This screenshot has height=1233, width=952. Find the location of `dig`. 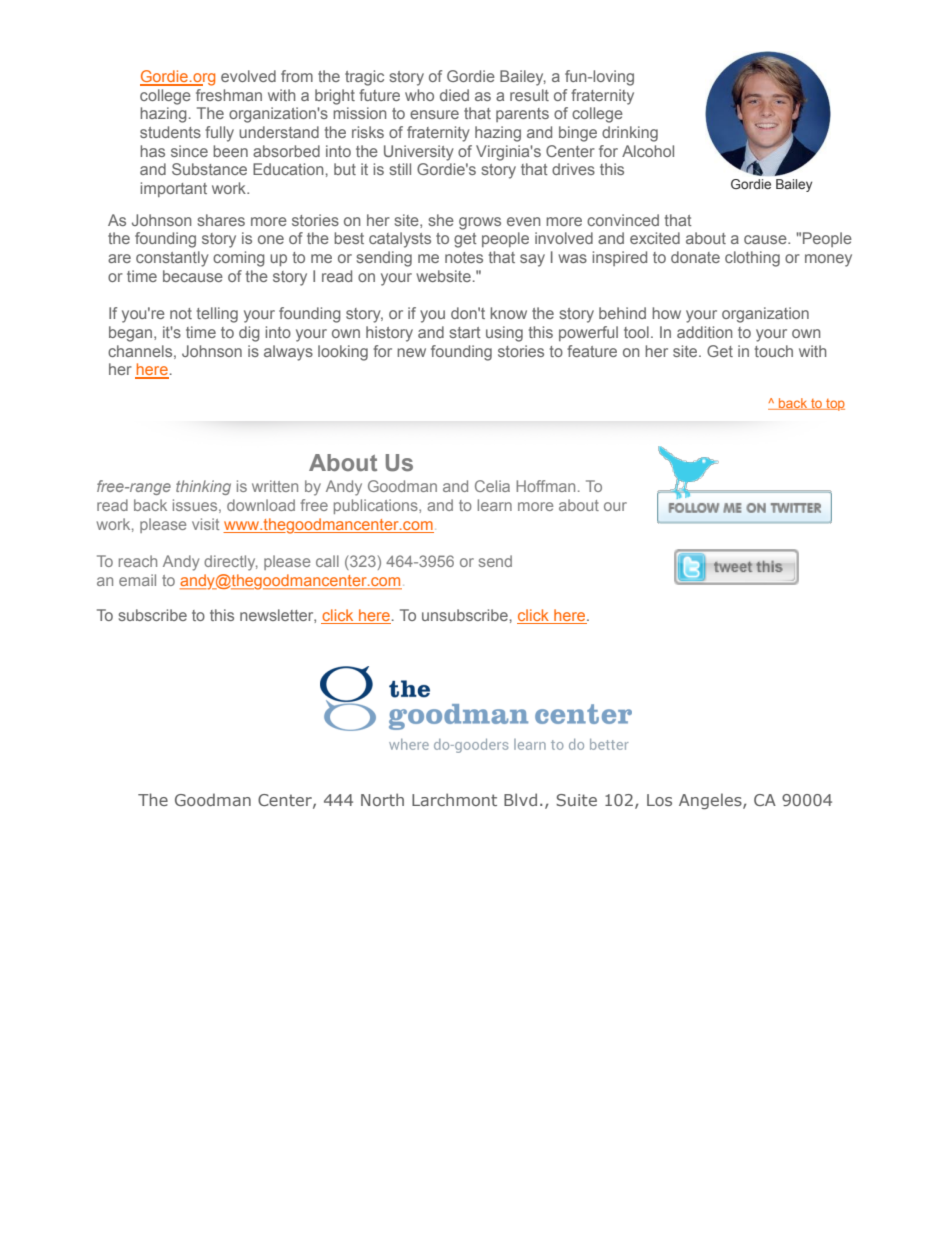

dig is located at coordinates (249, 334).
